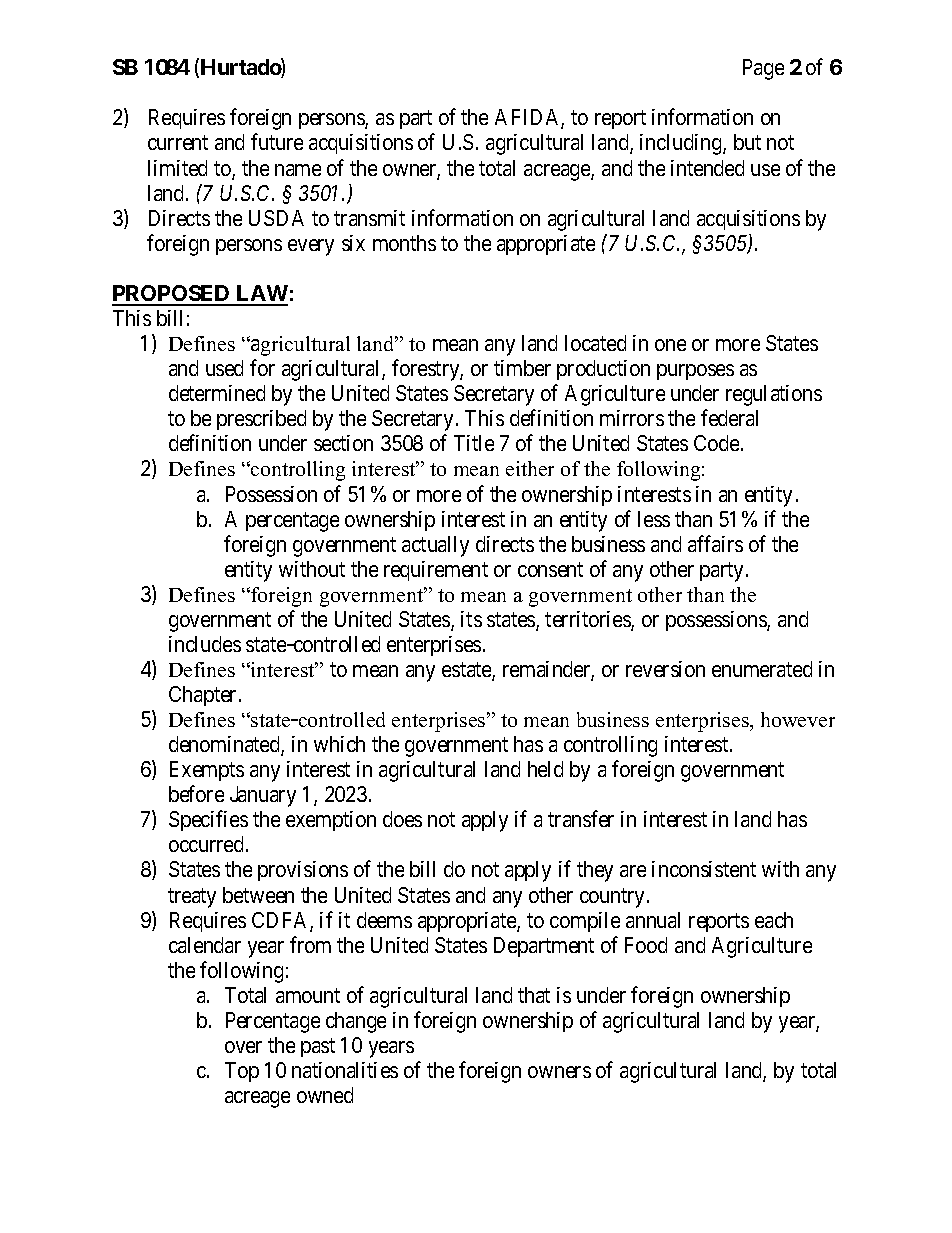 The width and height of the screenshot is (952, 1233). Describe the element at coordinates (474, 443) in the screenshot. I see `Title` at that location.
